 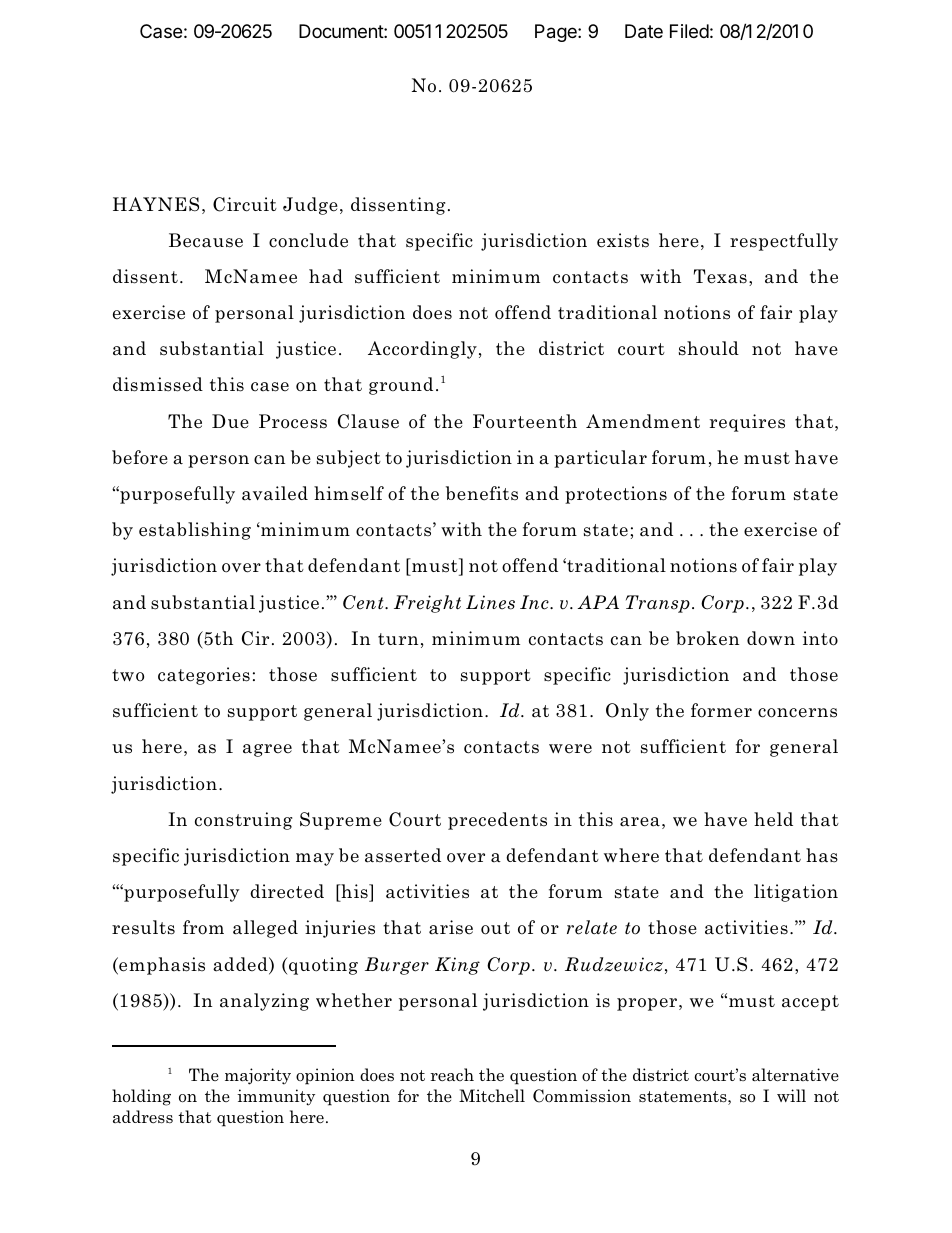 I want to click on requires, so click(x=747, y=423).
